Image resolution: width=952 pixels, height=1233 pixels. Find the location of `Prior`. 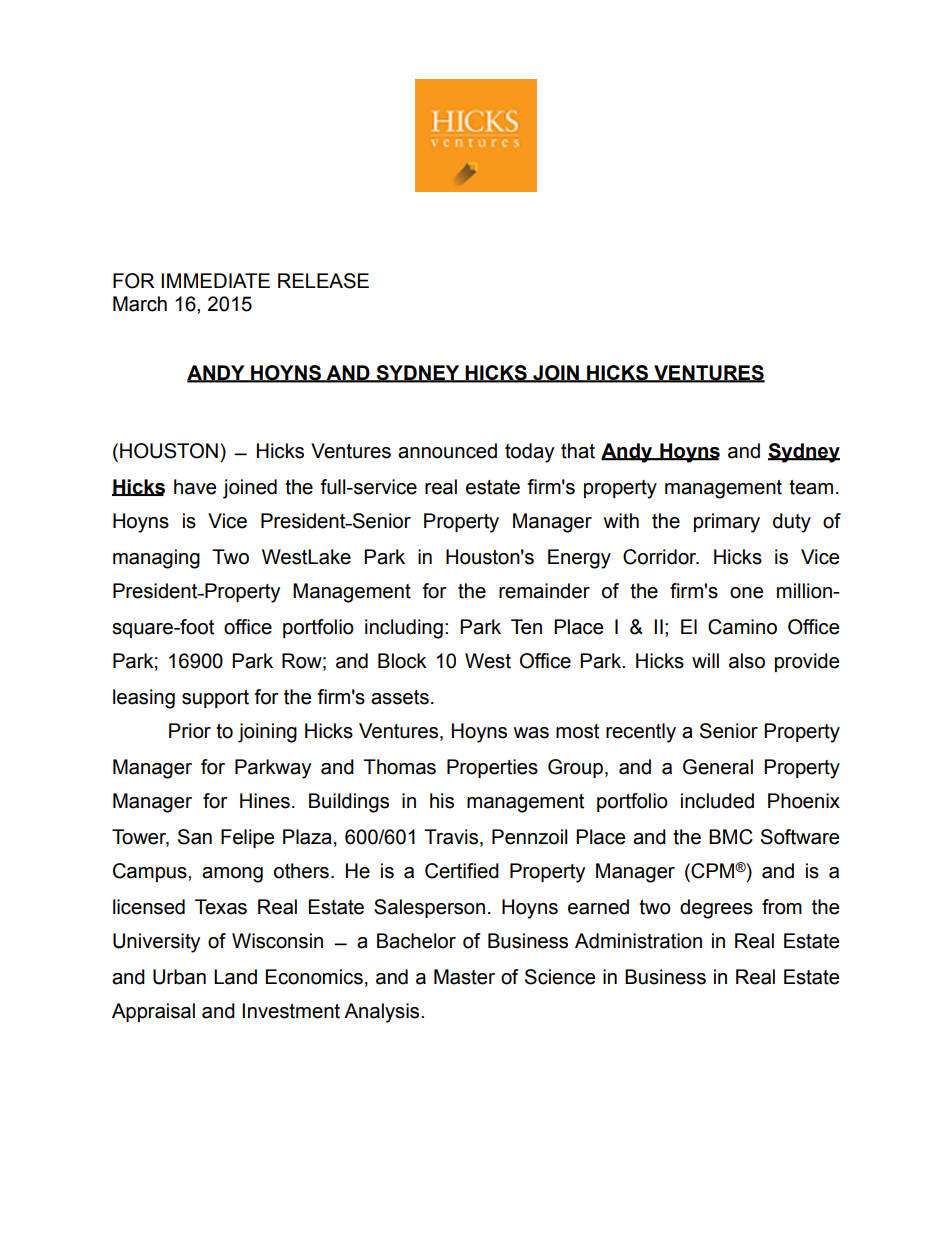

Prior is located at coordinates (190, 731).
